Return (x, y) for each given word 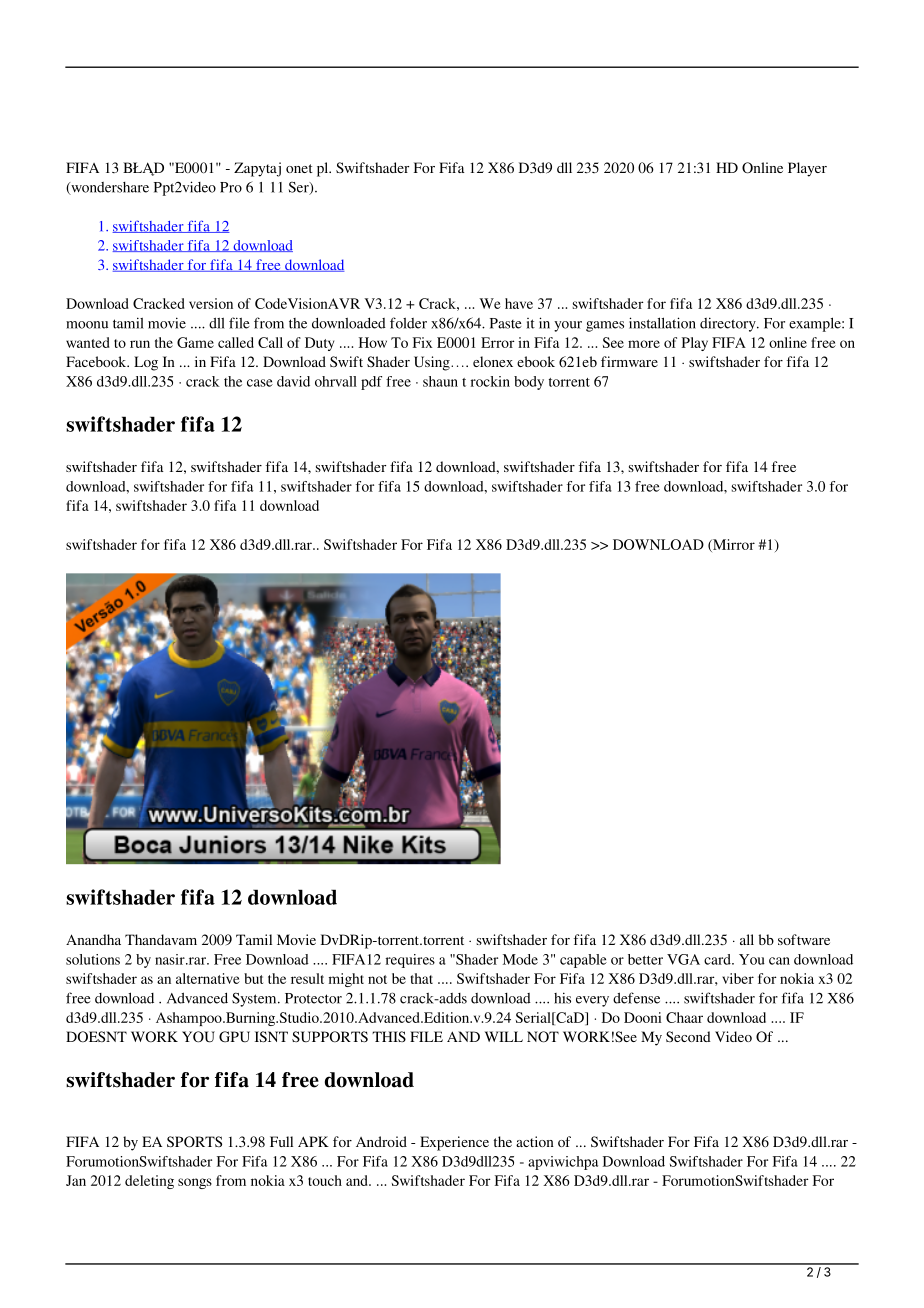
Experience (454, 1143)
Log (146, 363)
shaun (440, 381)
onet (299, 168)
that (422, 978)
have (519, 303)
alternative (208, 978)
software (804, 939)
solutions (93, 959)
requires (410, 961)
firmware (629, 361)
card (718, 959)
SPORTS (194, 1142)
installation (662, 323)
